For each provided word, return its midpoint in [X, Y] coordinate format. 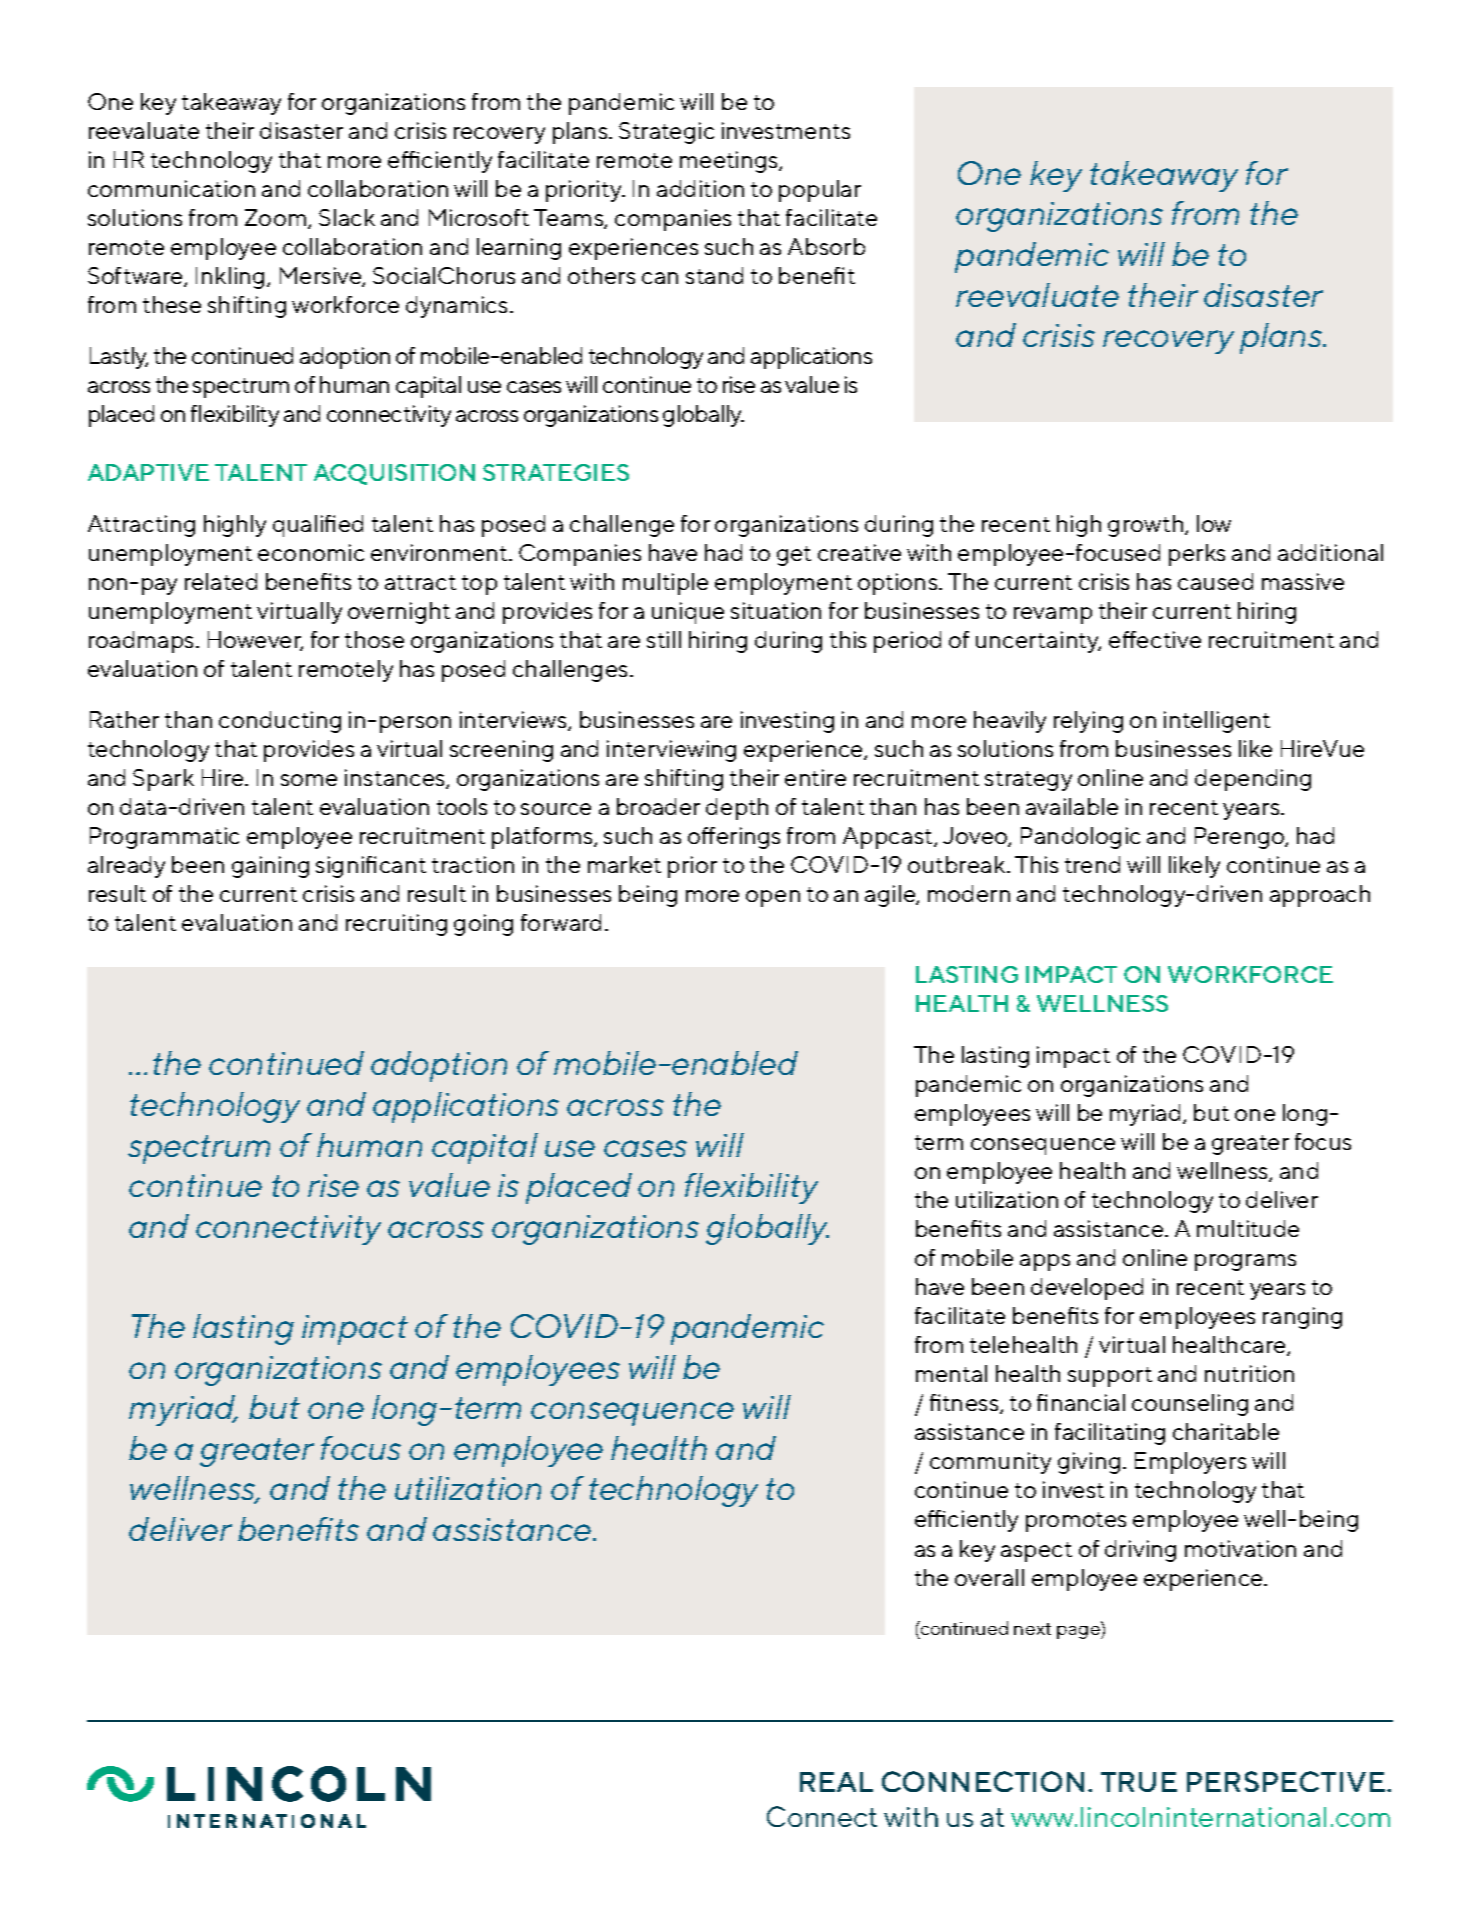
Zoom [277, 219]
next [1032, 1629]
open [773, 898]
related [221, 581]
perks [1197, 555]
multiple [665, 584]
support [1110, 1377]
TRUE [1139, 1782]
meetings [730, 162]
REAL [836, 1782]
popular [820, 191]
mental [951, 1373]
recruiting [396, 925]
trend [1092, 864]
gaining [270, 867]
